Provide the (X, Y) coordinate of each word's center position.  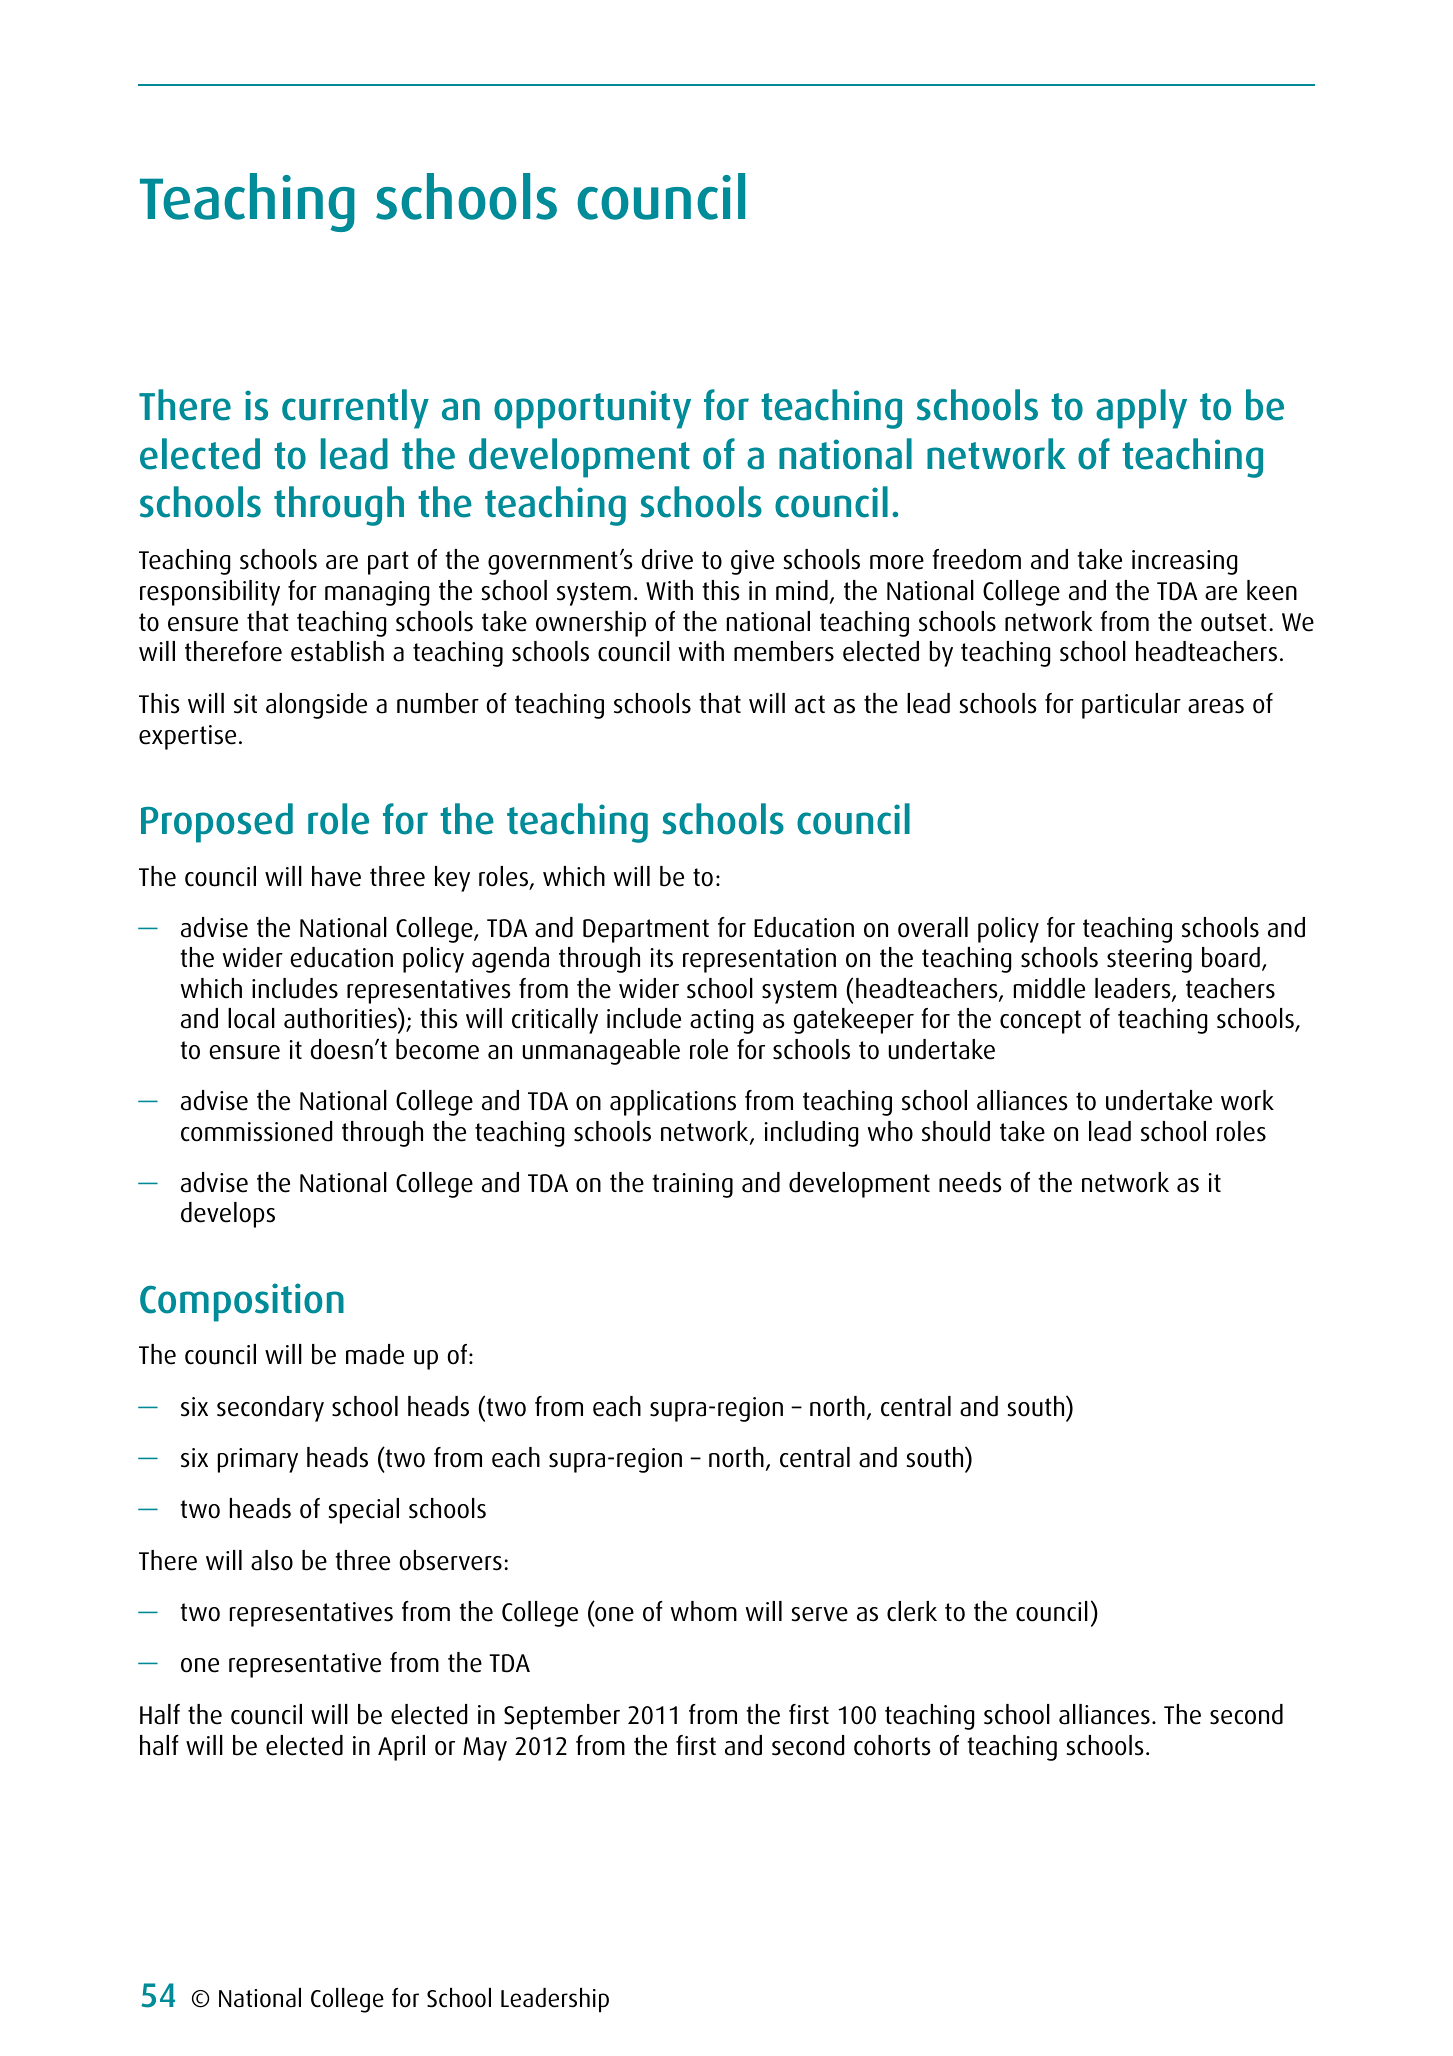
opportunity (592, 409)
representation (759, 960)
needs (970, 1182)
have (336, 876)
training (692, 1185)
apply (1141, 409)
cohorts (892, 1745)
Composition (242, 1302)
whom (703, 1611)
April (401, 1748)
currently (355, 409)
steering (1149, 960)
